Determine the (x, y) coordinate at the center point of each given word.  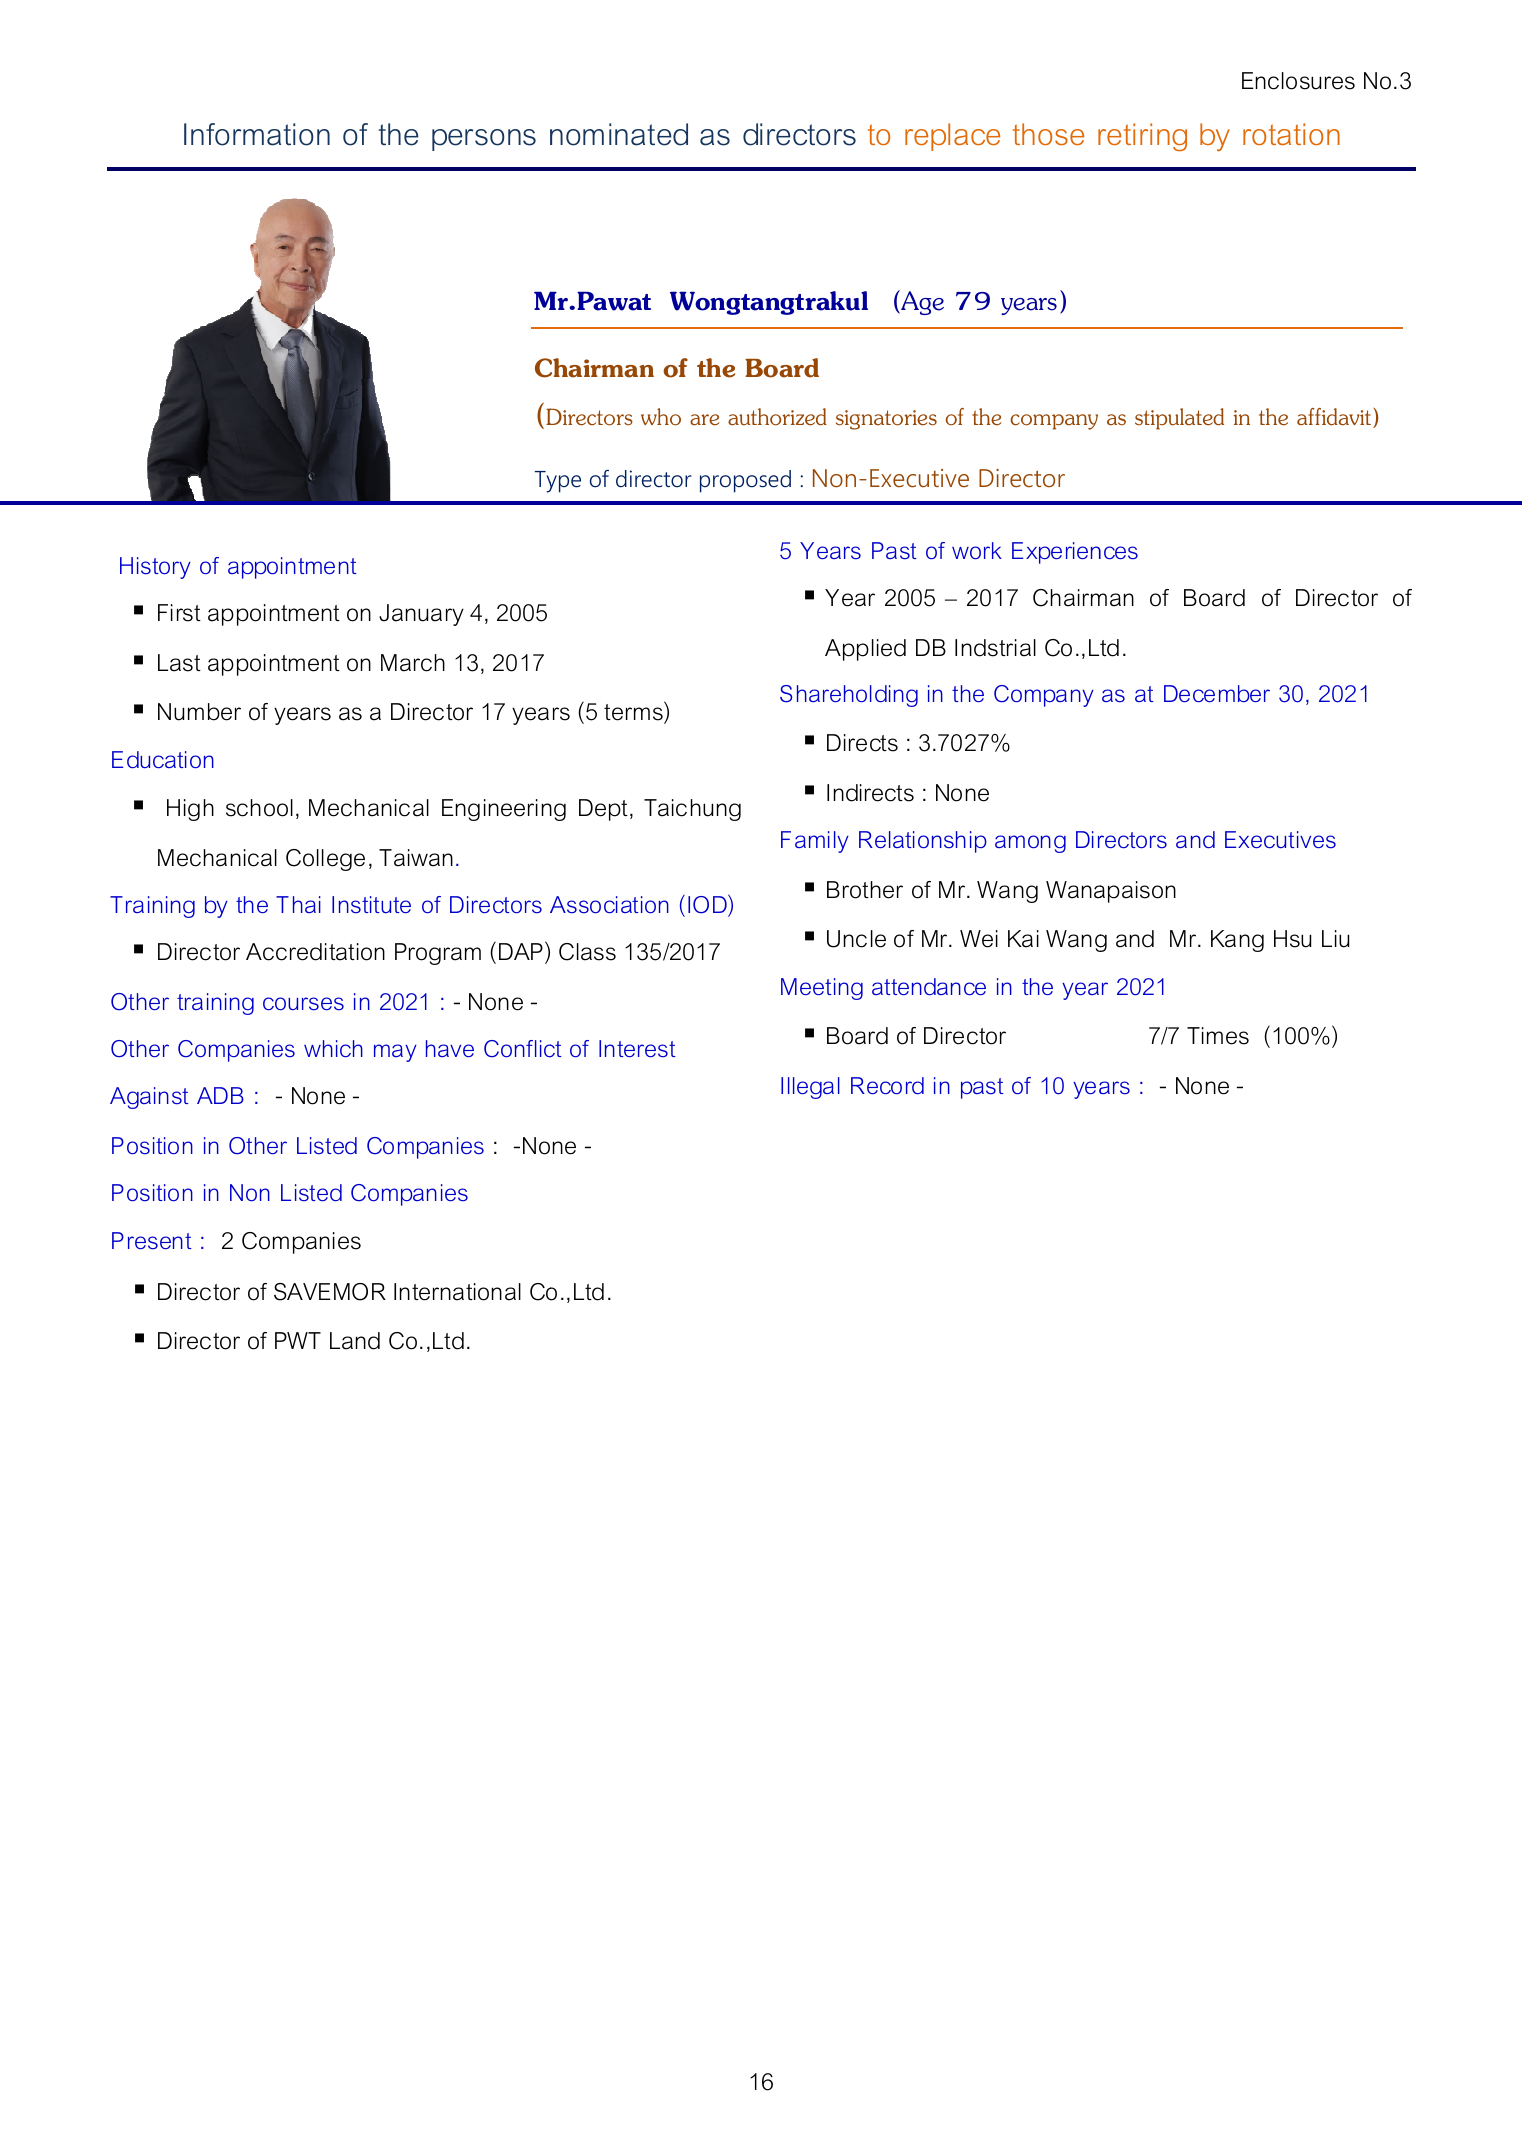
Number (199, 712)
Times (1218, 1036)
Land (355, 1341)
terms (634, 713)
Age (921, 302)
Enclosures (1298, 81)
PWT (298, 1340)
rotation (1291, 134)
